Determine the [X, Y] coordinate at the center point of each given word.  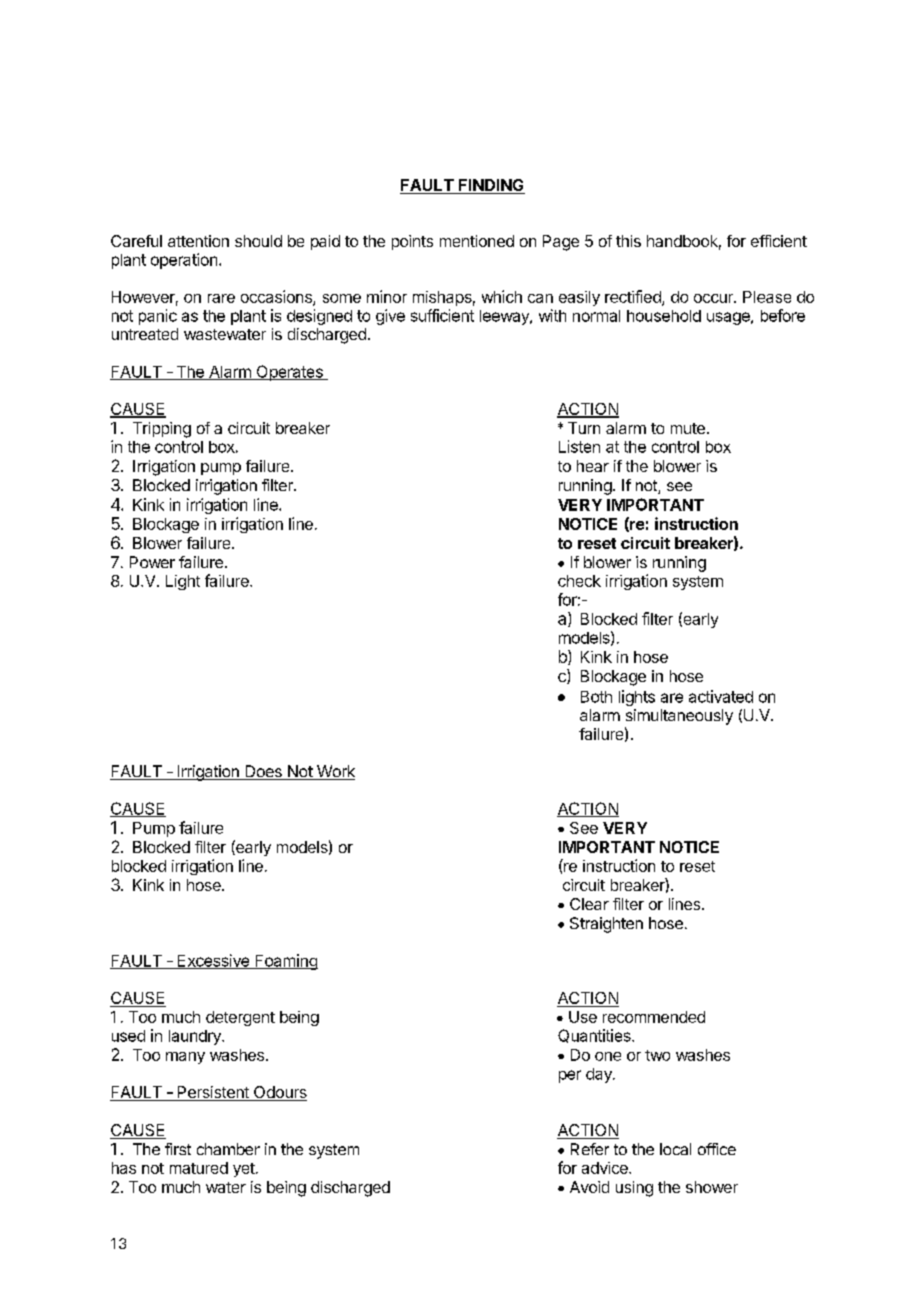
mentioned [477, 241]
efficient [779, 241]
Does [263, 772]
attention [198, 241]
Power [152, 562]
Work [335, 772]
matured [199, 1168]
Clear [589, 904]
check [579, 581]
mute [688, 428]
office [717, 1149]
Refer [590, 1149]
